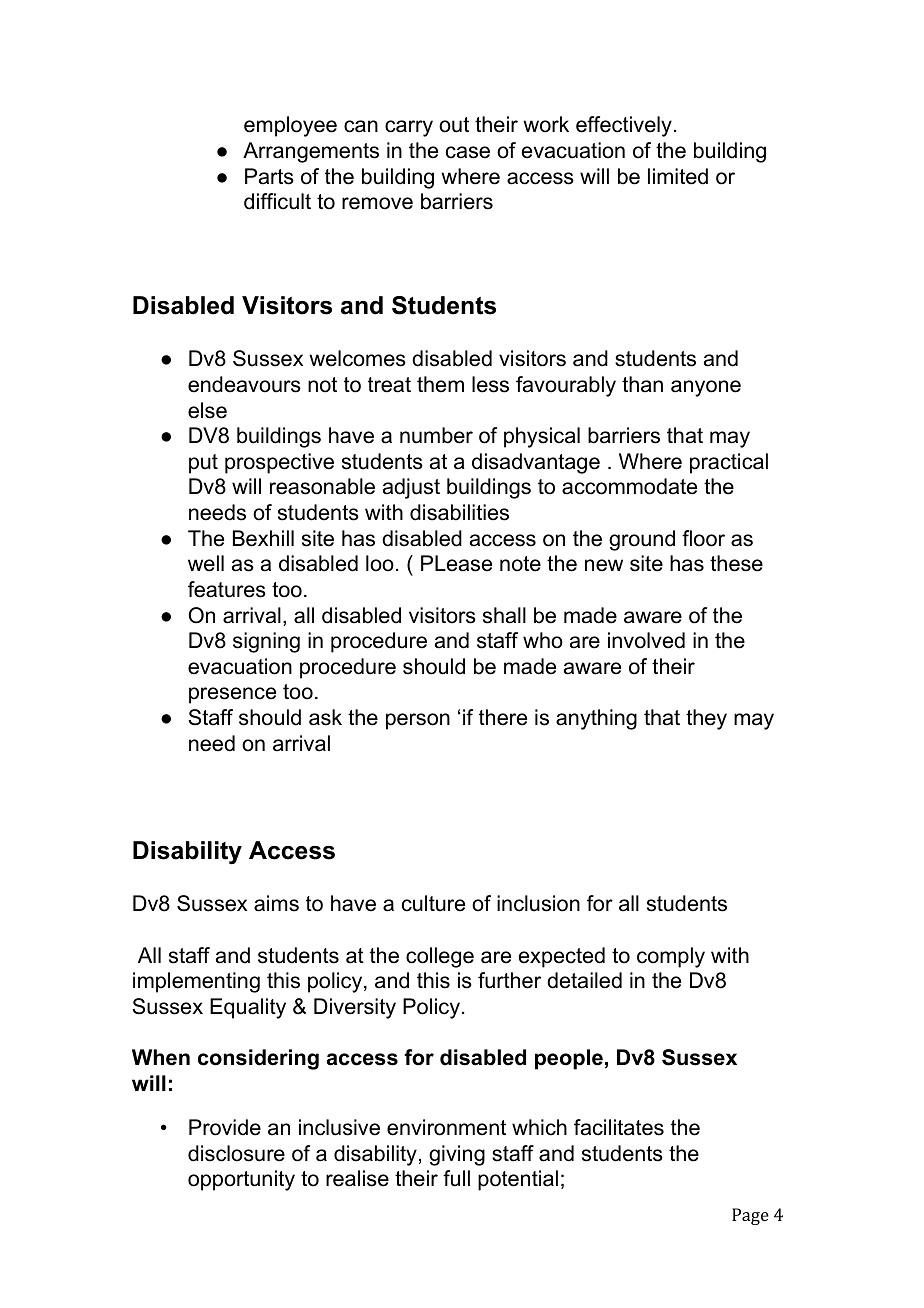 The image size is (924, 1308). I want to click on Page, so click(750, 1216).
